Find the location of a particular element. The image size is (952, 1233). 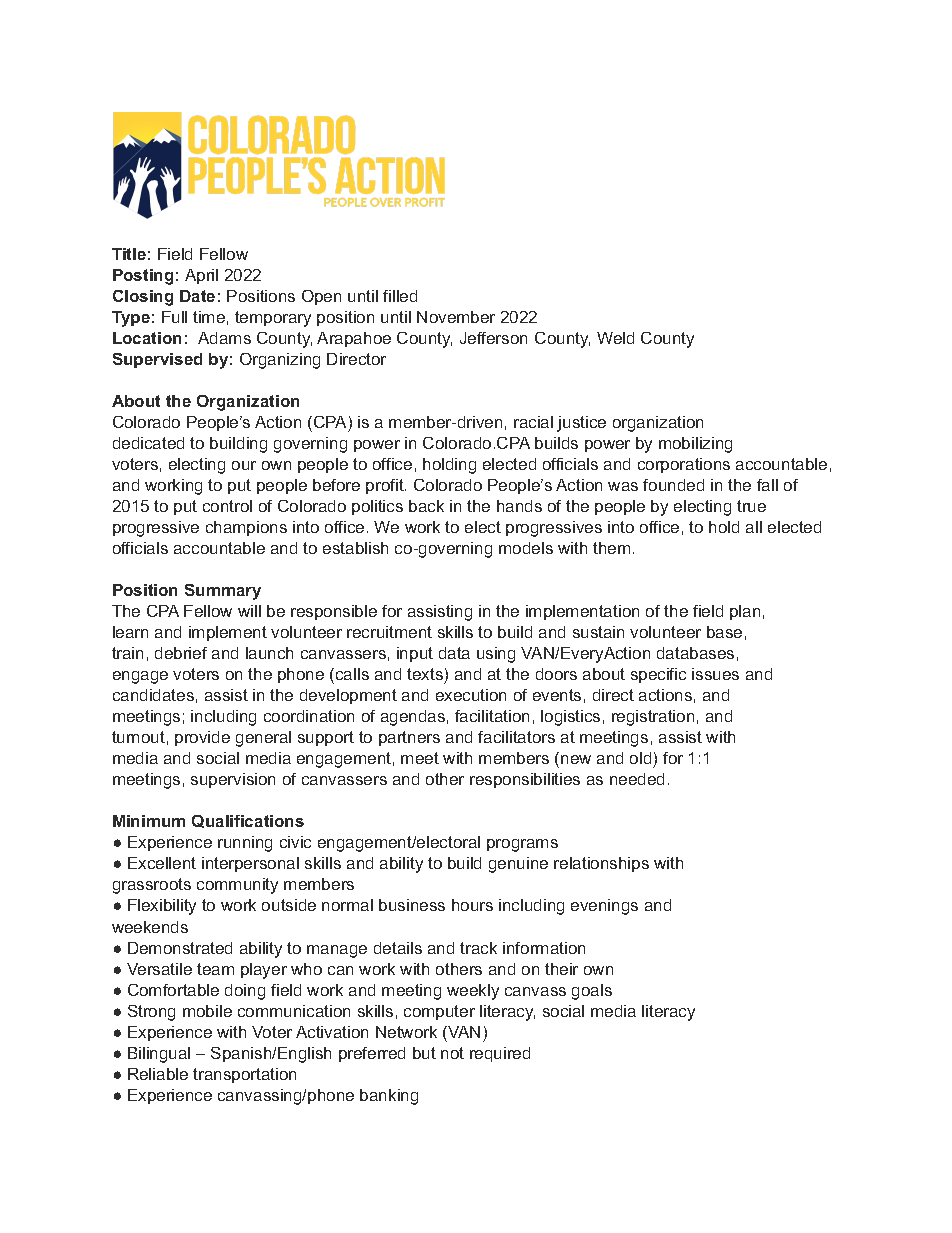

Weld is located at coordinates (615, 338).
